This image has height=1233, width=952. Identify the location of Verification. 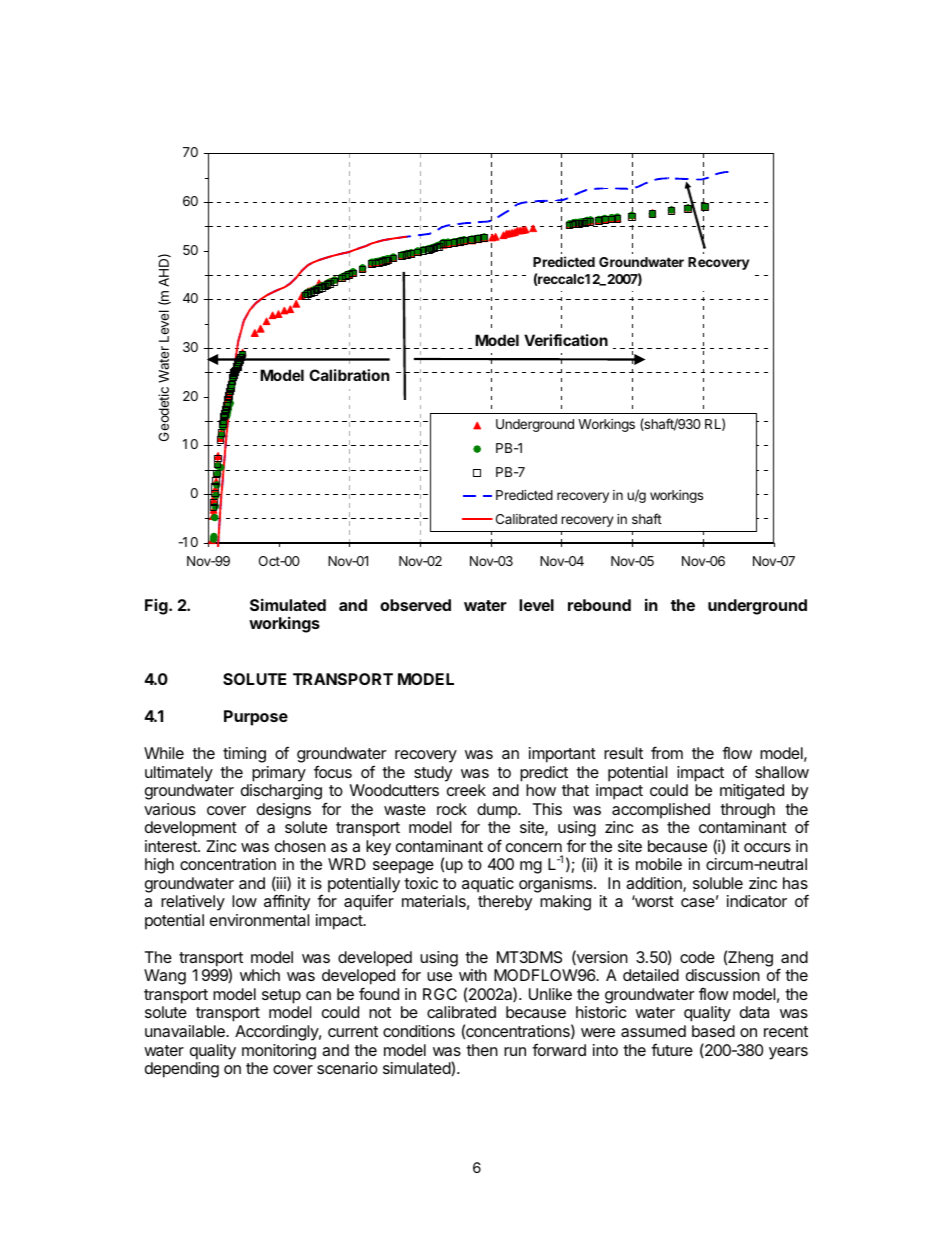
(566, 340).
